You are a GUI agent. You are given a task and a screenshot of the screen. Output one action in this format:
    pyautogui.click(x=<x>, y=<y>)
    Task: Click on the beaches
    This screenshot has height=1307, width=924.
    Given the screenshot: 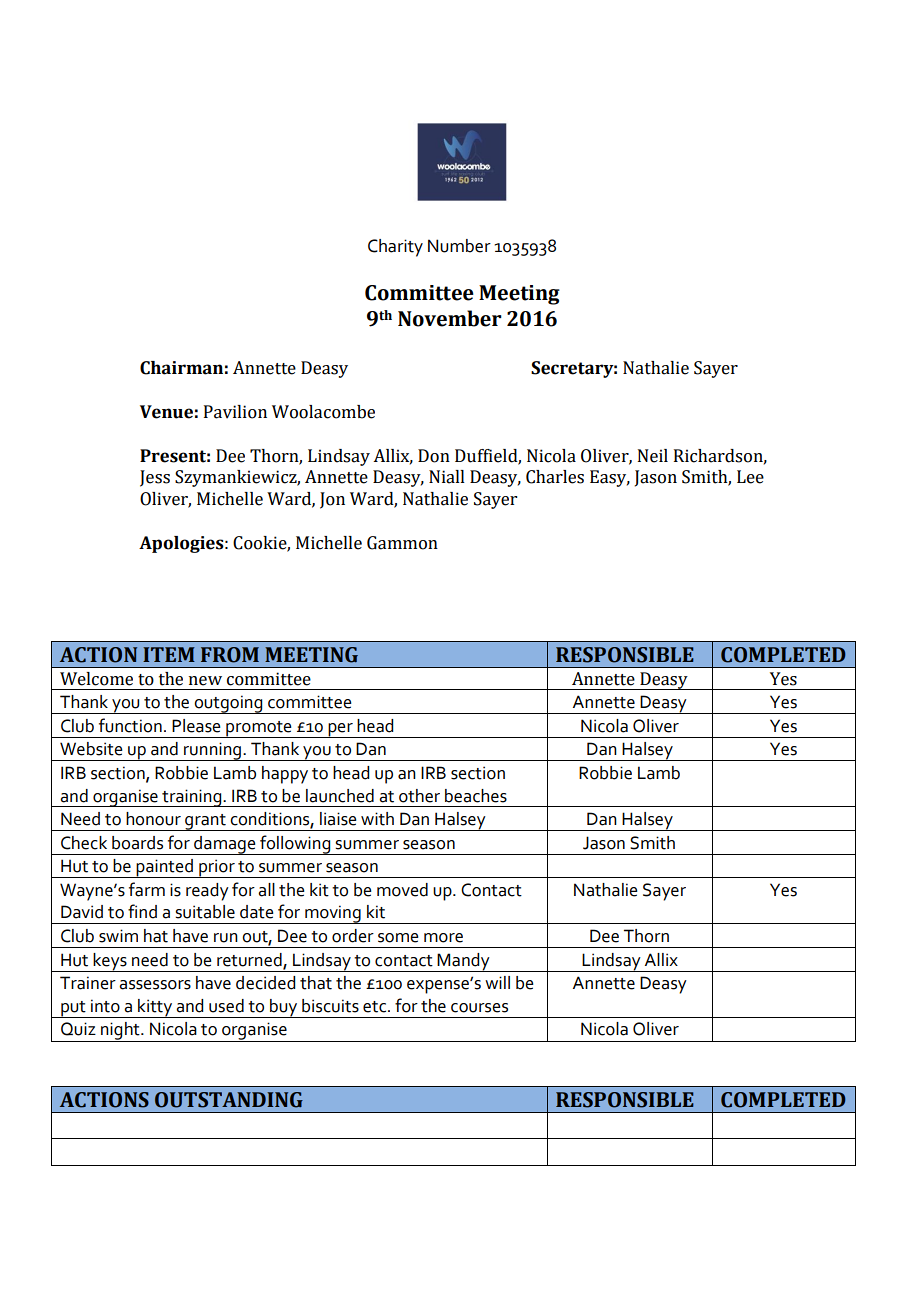 What is the action you would take?
    pyautogui.click(x=476, y=796)
